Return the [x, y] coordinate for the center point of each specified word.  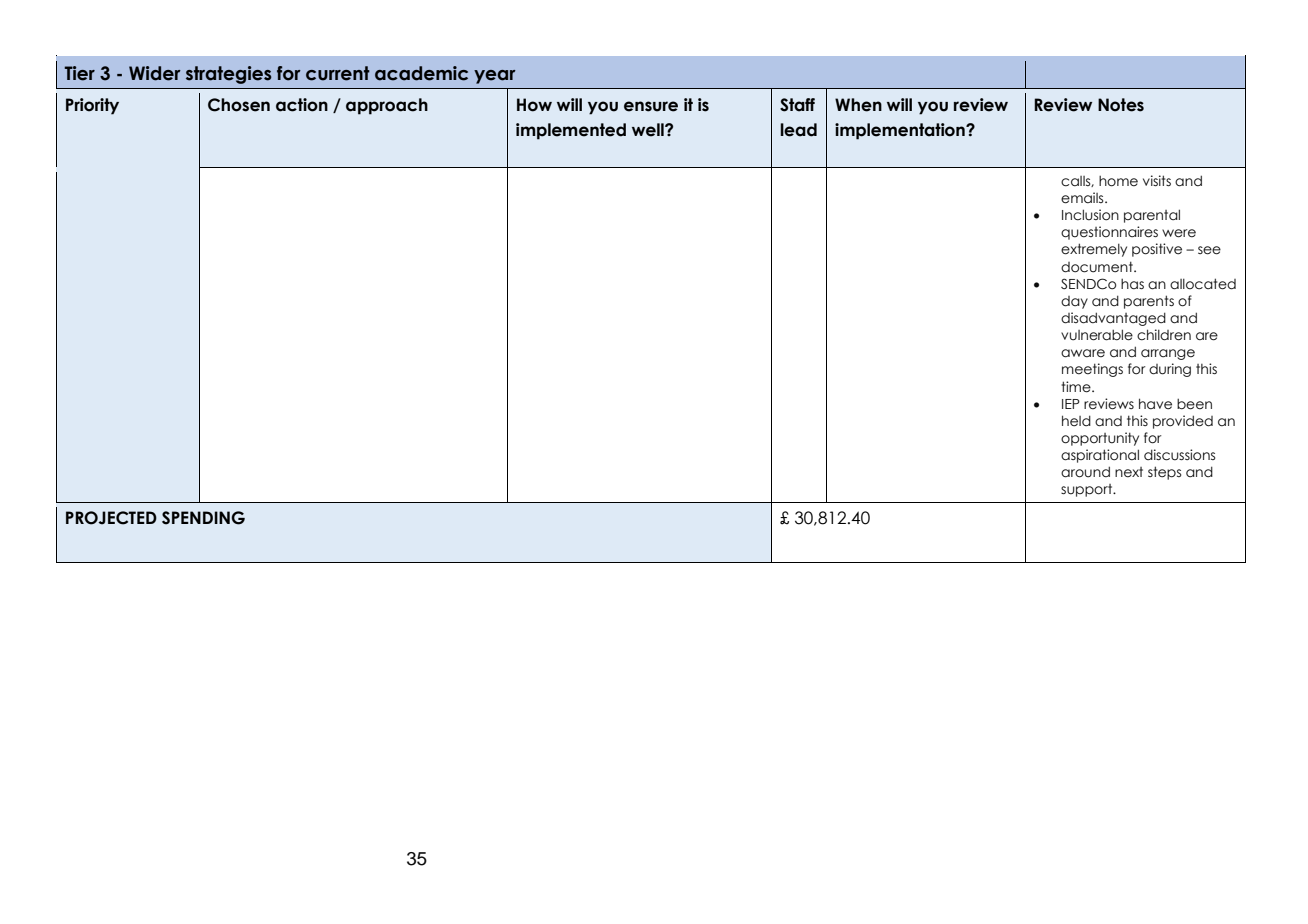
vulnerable [1097, 335]
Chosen [239, 105]
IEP [1071, 404]
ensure [651, 106]
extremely [1094, 250]
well [649, 130]
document [1098, 267]
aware [1083, 353]
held [1076, 421]
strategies [229, 75]
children [1164, 335]
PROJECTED [111, 518]
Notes [1121, 105]
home [1118, 181]
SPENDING [203, 518]
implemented [571, 131]
